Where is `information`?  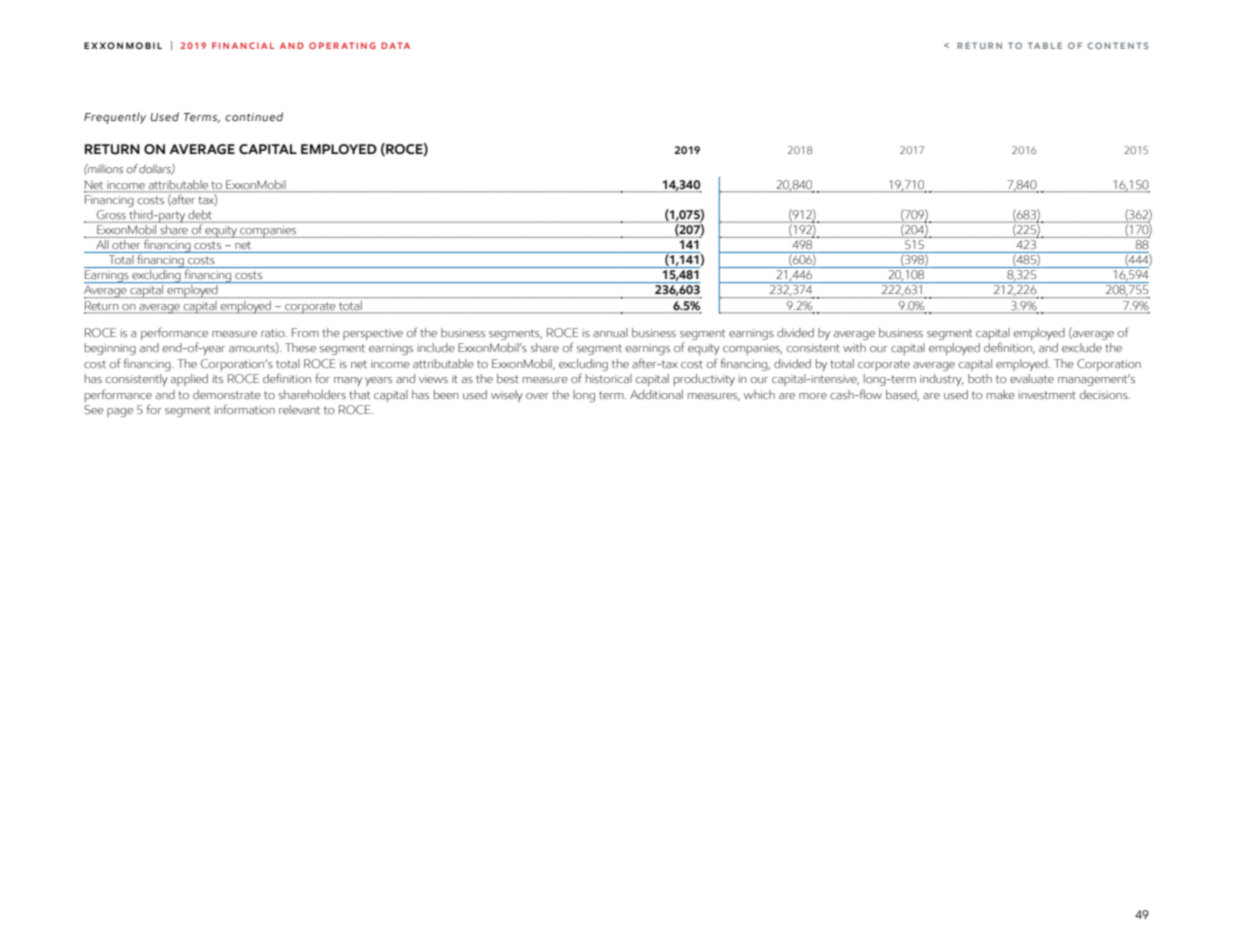 information is located at coordinates (245, 409).
